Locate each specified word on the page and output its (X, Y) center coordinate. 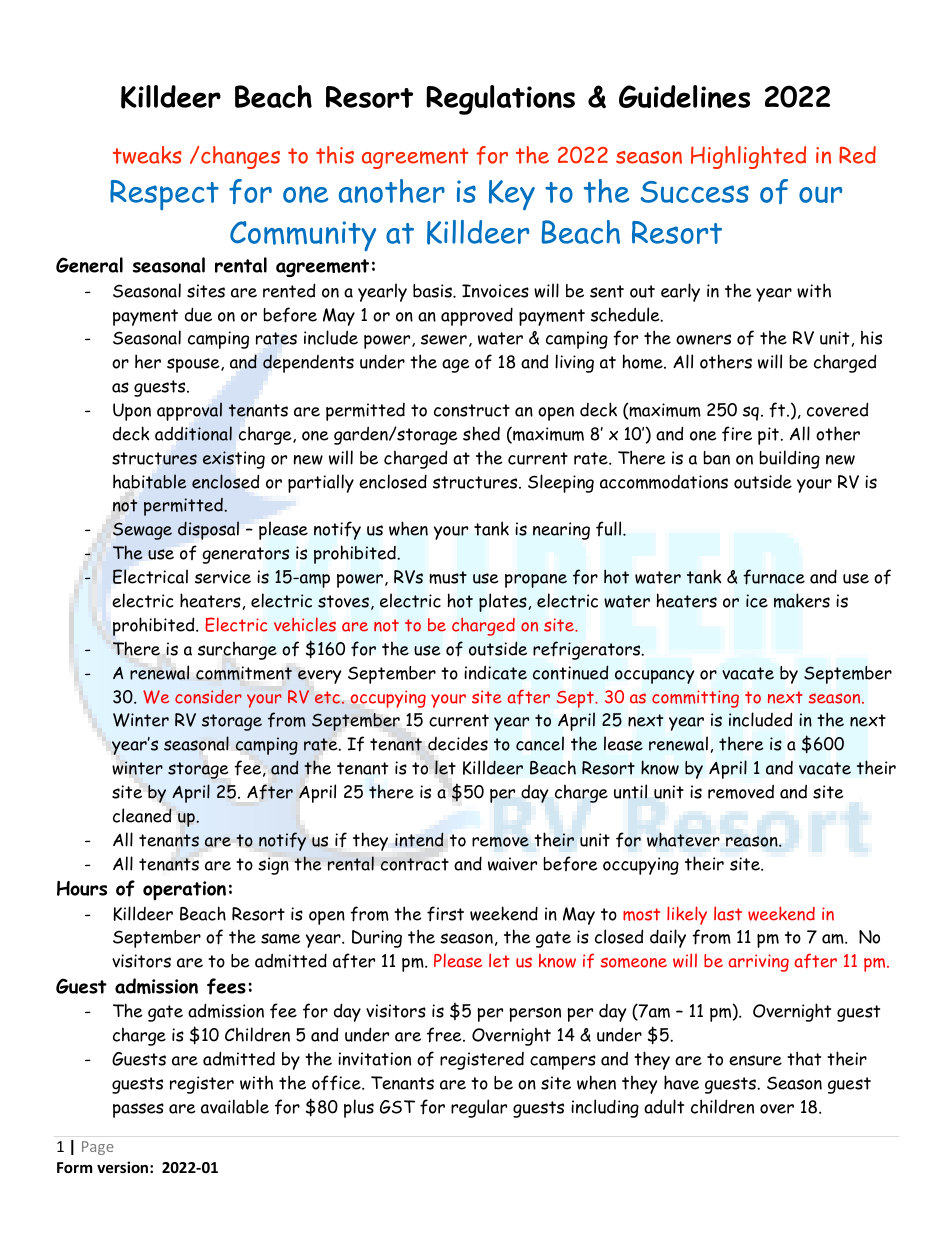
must (448, 577)
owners (703, 339)
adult (664, 1106)
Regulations (500, 100)
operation (184, 890)
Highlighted (748, 157)
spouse (194, 365)
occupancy (654, 677)
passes (138, 1110)
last (728, 913)
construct (472, 410)
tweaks (147, 155)
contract (415, 864)
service (223, 577)
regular (479, 1108)
